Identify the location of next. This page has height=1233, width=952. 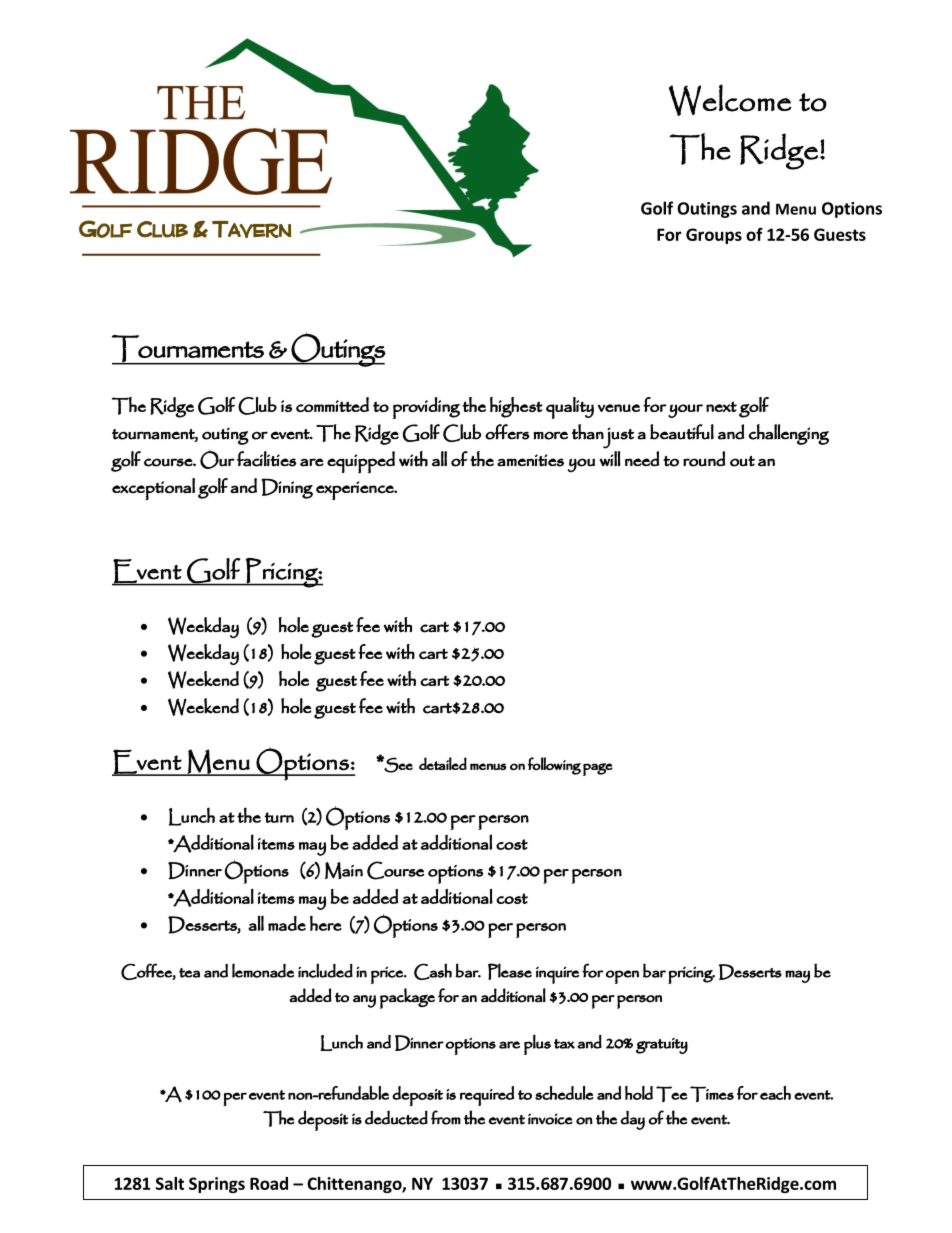
(721, 406).
